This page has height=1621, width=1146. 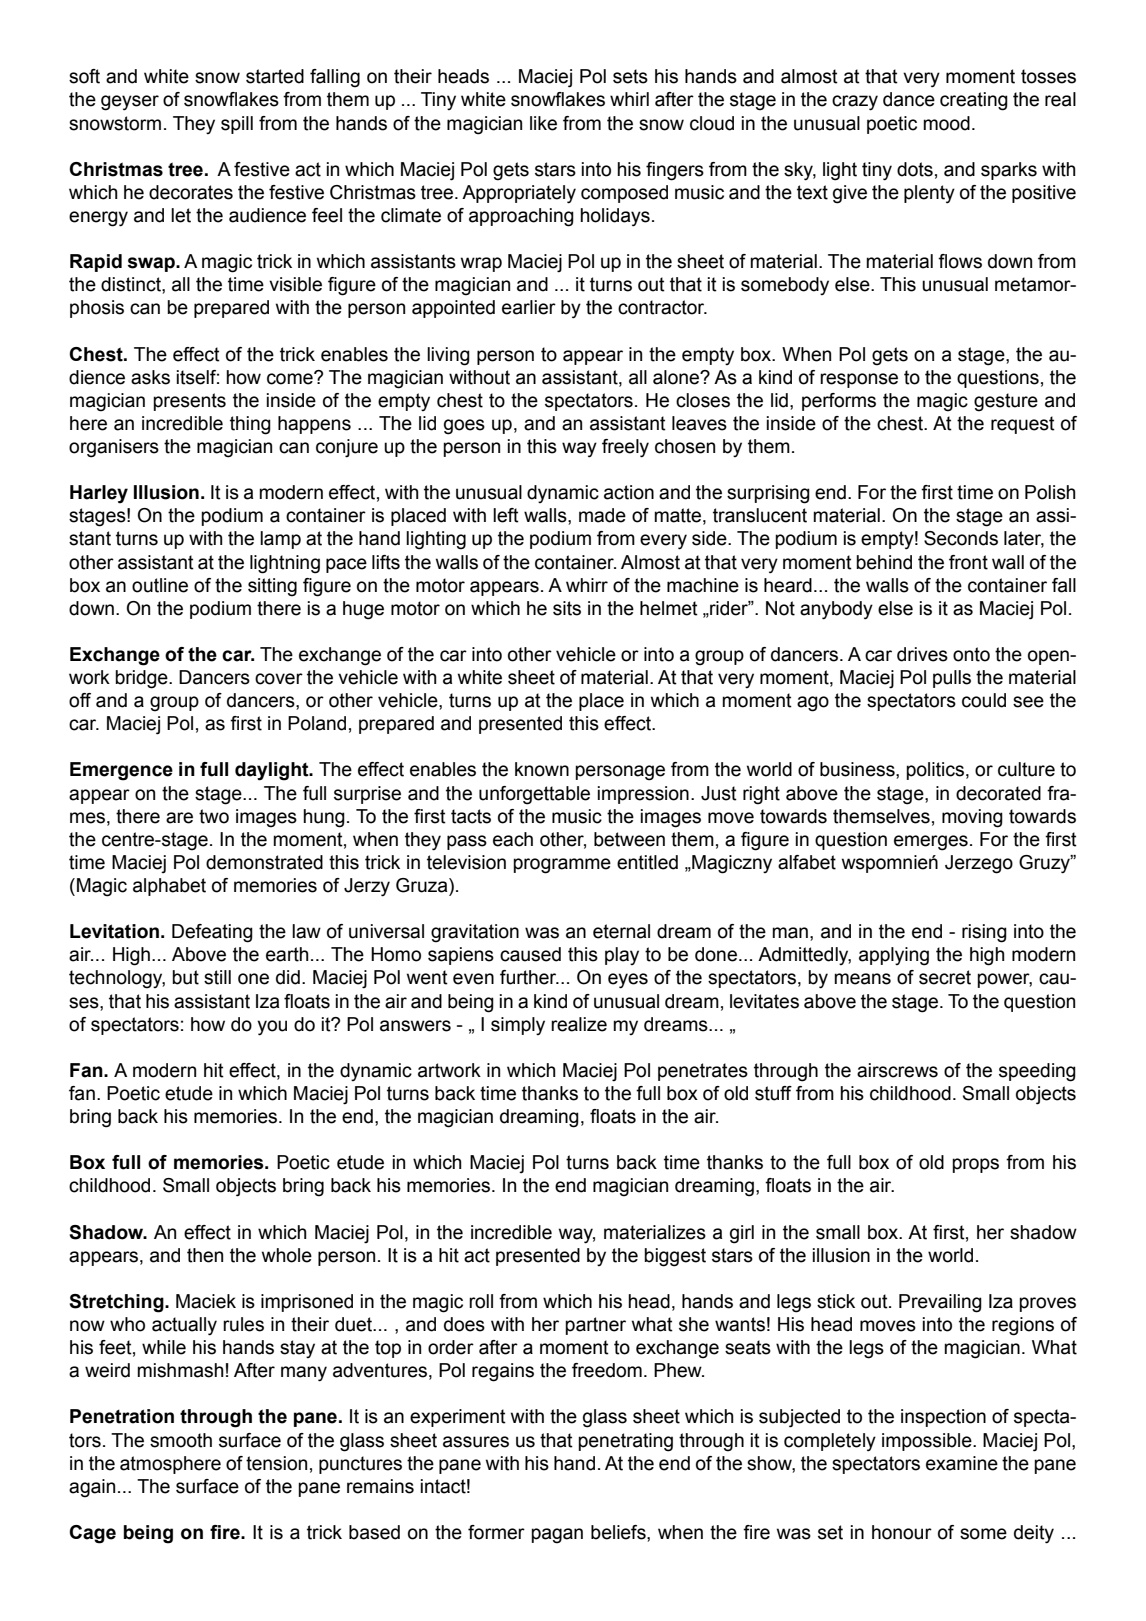 What do you see at coordinates (946, 123) in the page?
I see `mood` at bounding box center [946, 123].
